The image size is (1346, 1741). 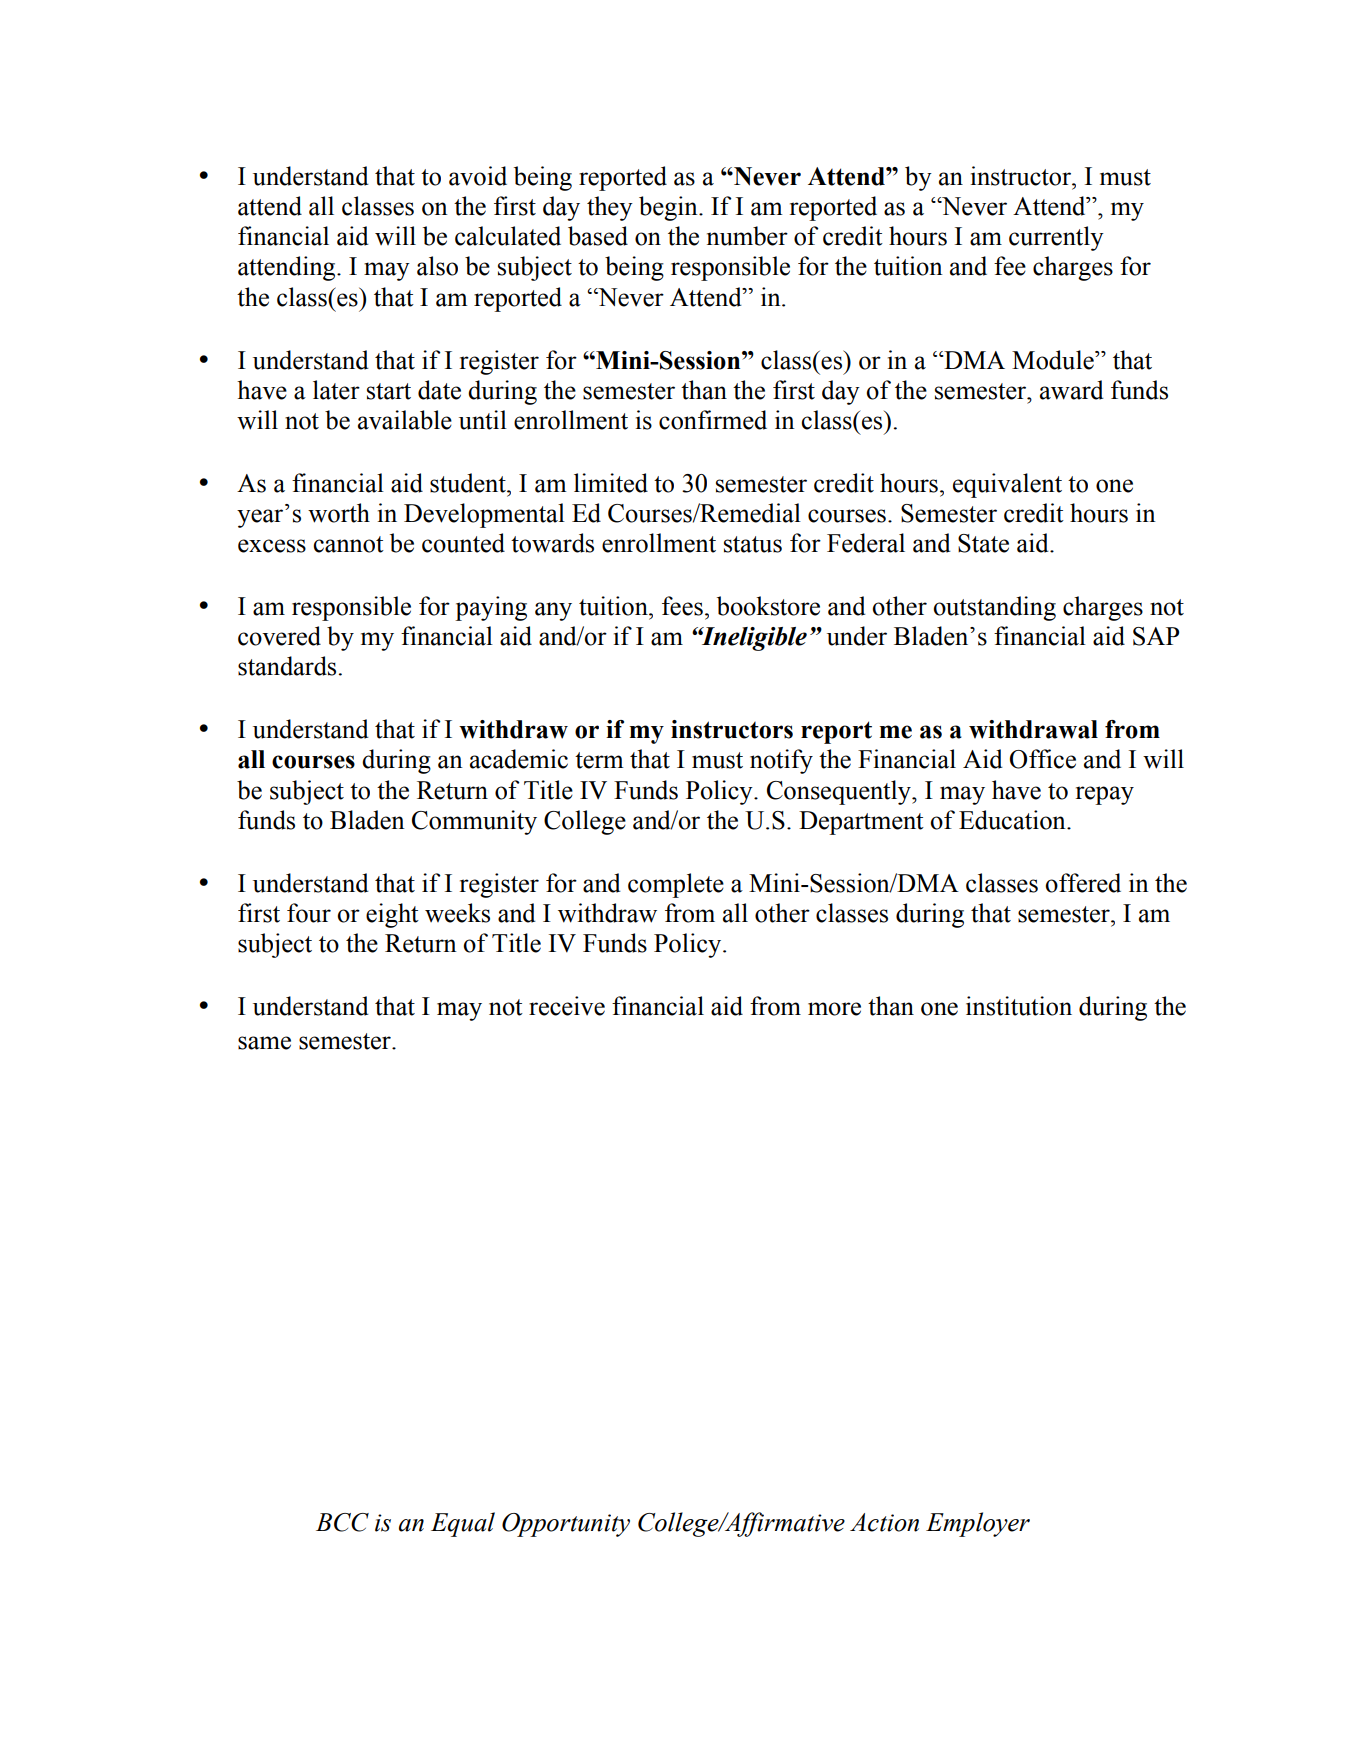 I want to click on currently, so click(x=1056, y=238).
